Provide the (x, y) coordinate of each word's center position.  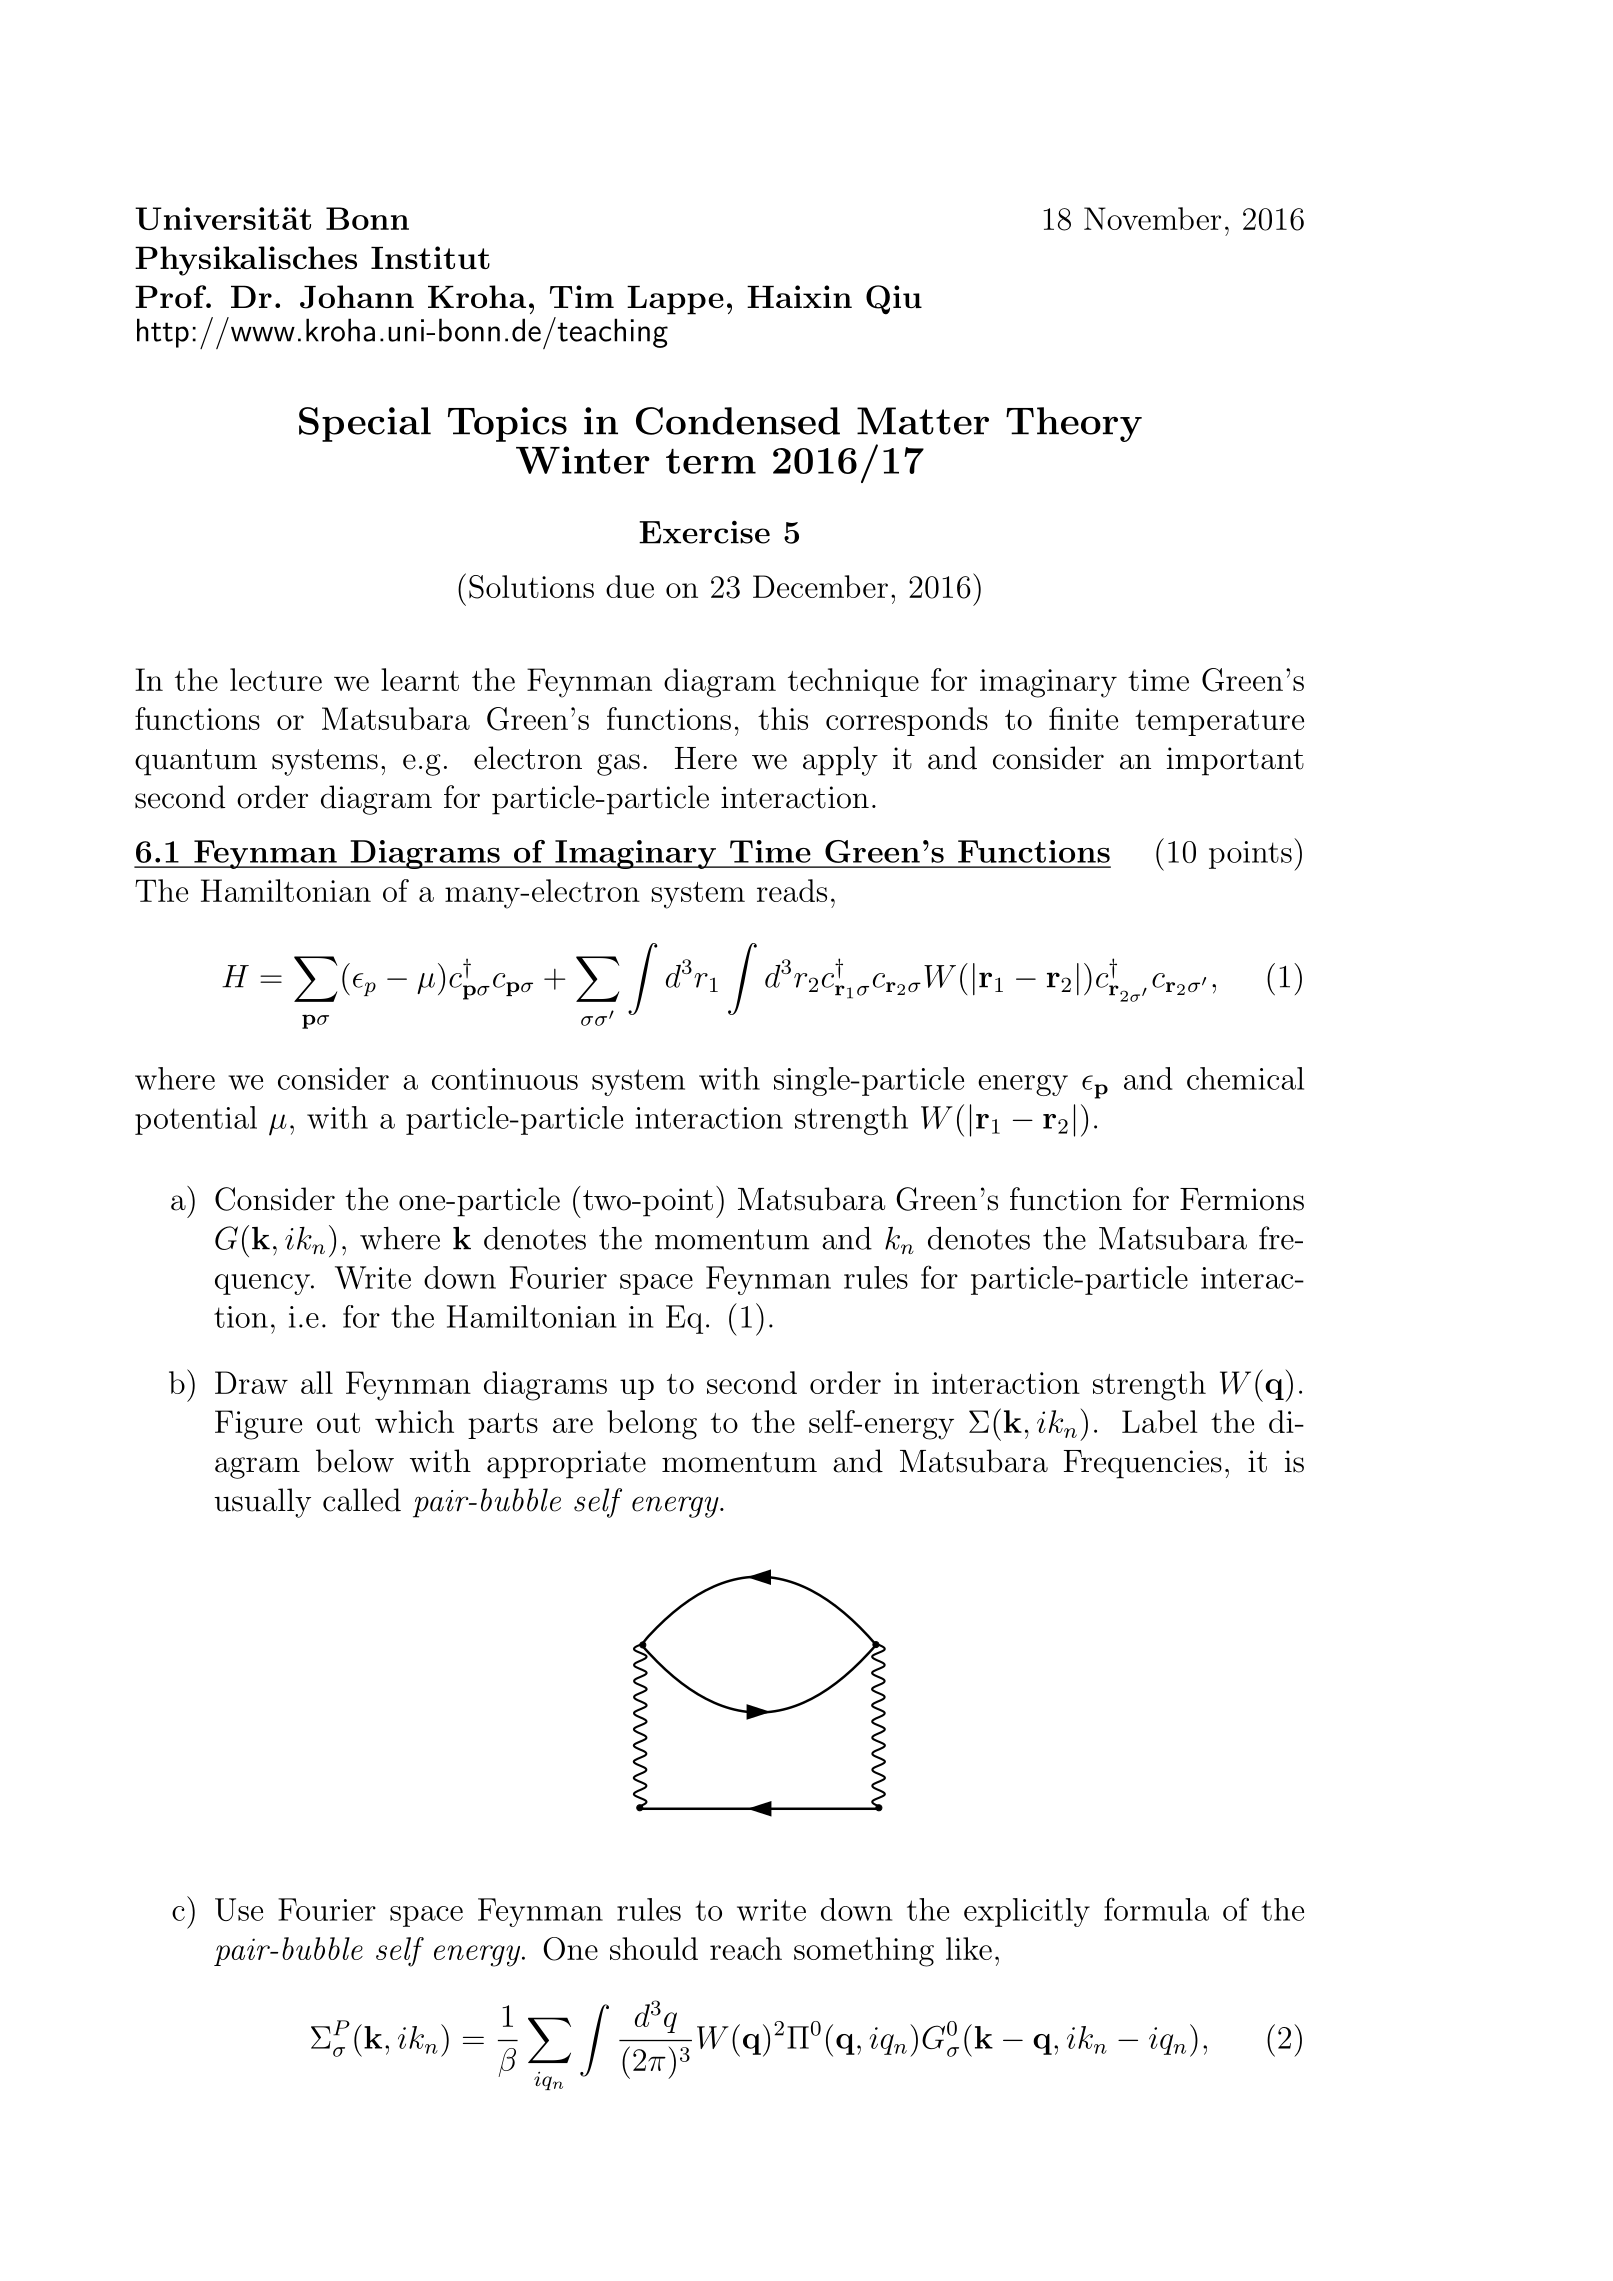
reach (746, 1948)
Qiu (894, 300)
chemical (1245, 1078)
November (1152, 218)
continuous (505, 1079)
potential (196, 1120)
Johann (357, 297)
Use (239, 1909)
